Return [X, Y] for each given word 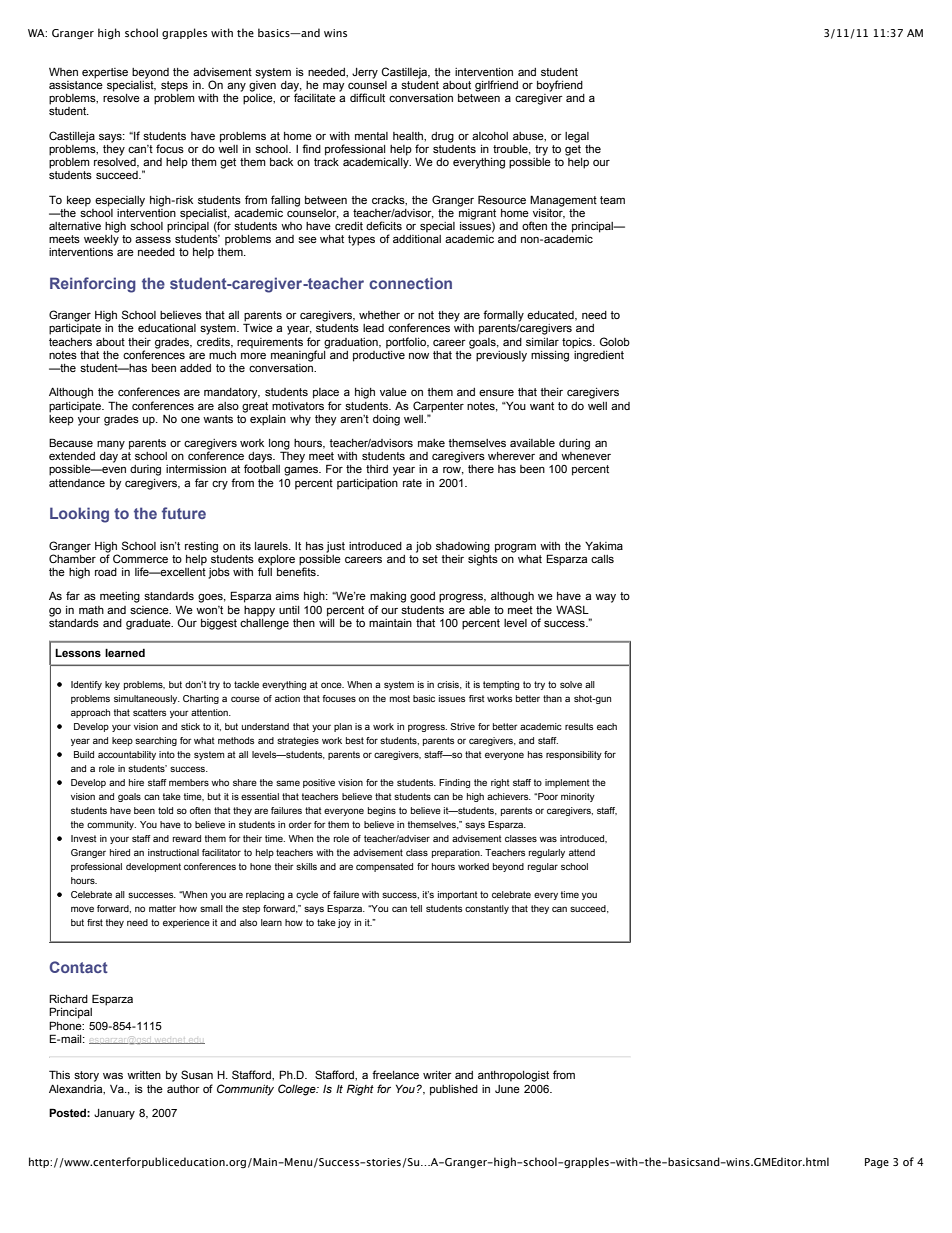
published [454, 1090]
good [422, 597]
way [605, 598]
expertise [105, 73]
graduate [149, 624]
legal [577, 137]
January [114, 1114]
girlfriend [496, 86]
